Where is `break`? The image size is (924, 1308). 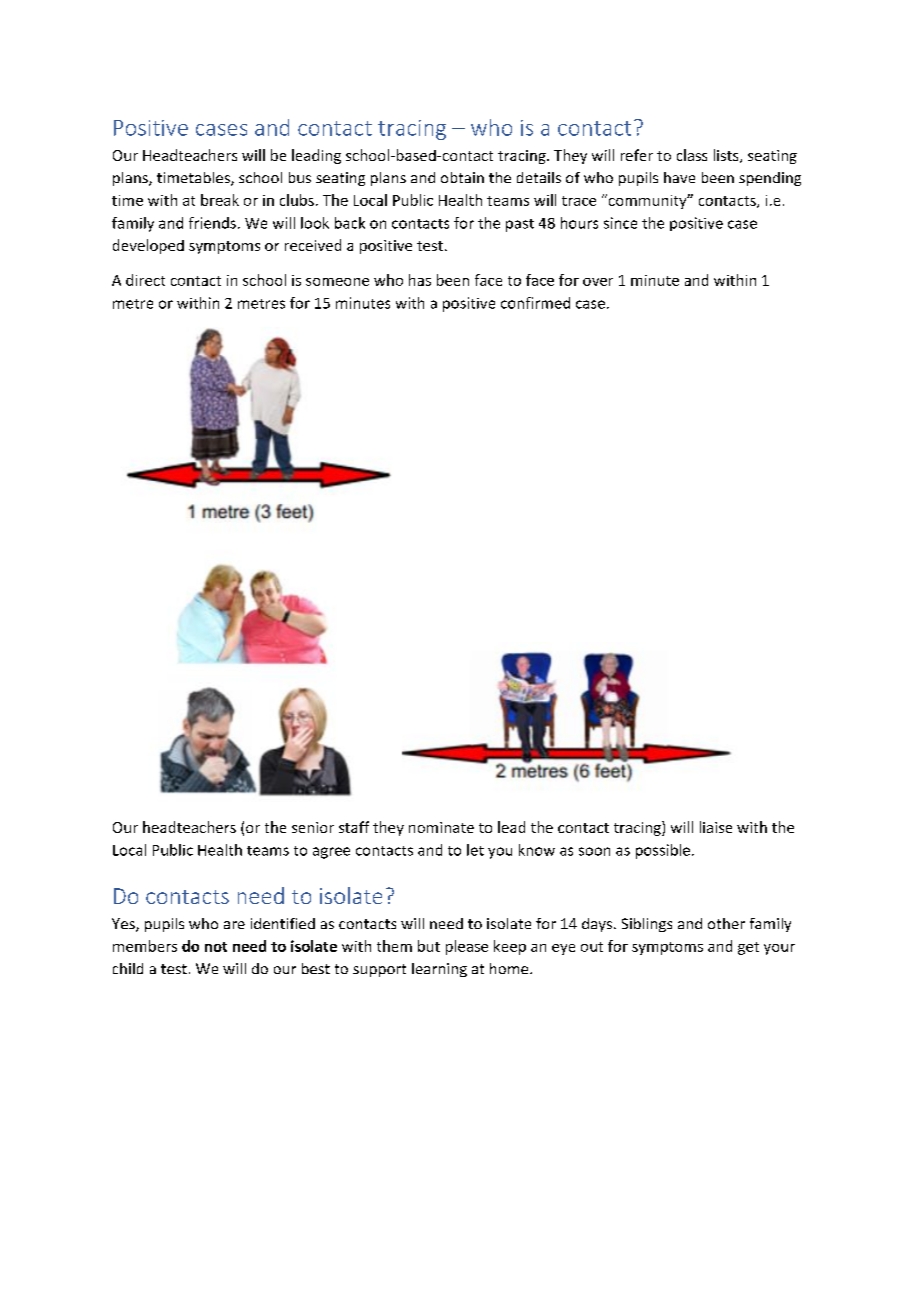
break is located at coordinates (220, 200).
